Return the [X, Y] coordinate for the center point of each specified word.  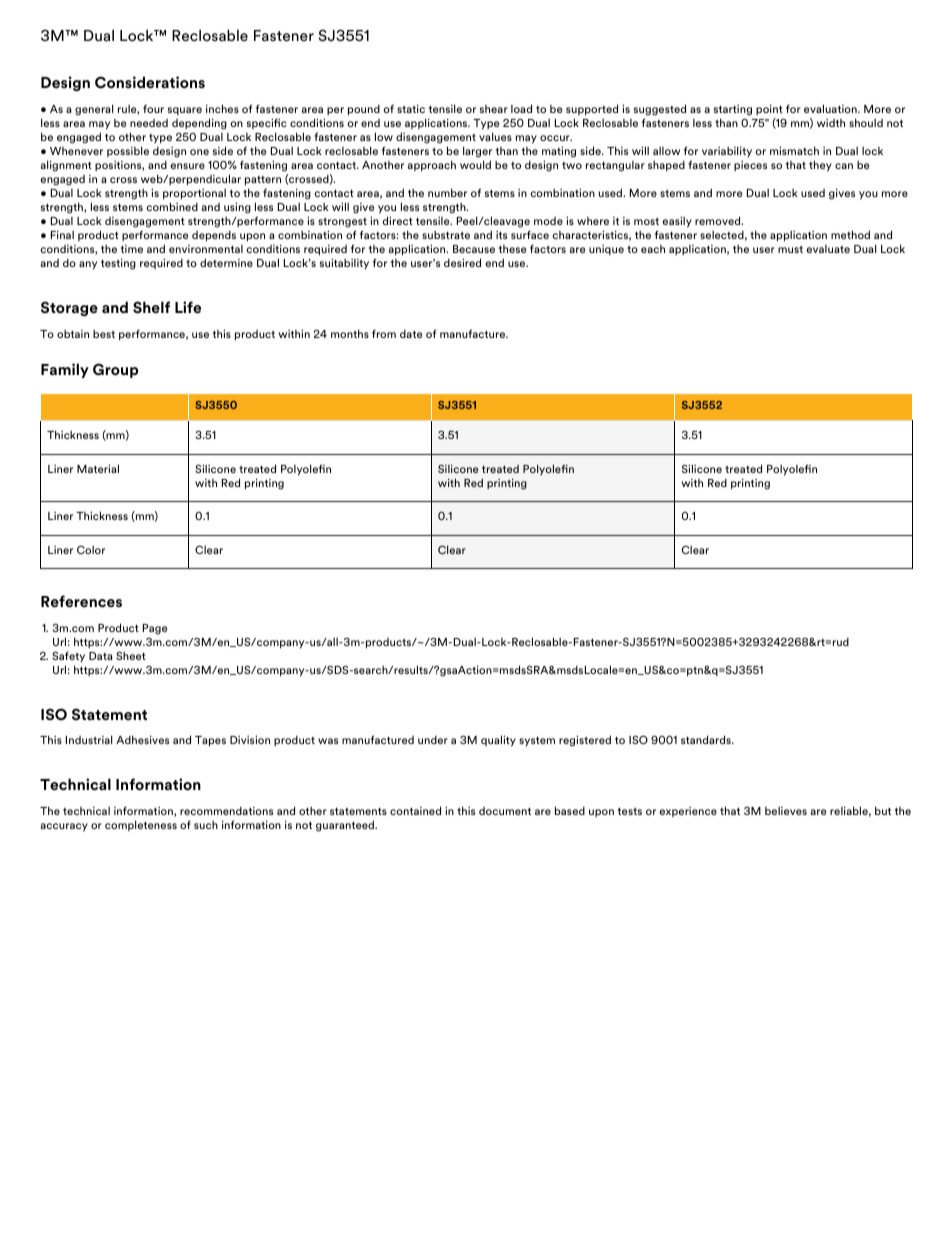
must [790, 249]
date [411, 334]
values [495, 136]
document [505, 811]
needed [149, 123]
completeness [141, 825]
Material [98, 468]
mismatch [794, 150]
